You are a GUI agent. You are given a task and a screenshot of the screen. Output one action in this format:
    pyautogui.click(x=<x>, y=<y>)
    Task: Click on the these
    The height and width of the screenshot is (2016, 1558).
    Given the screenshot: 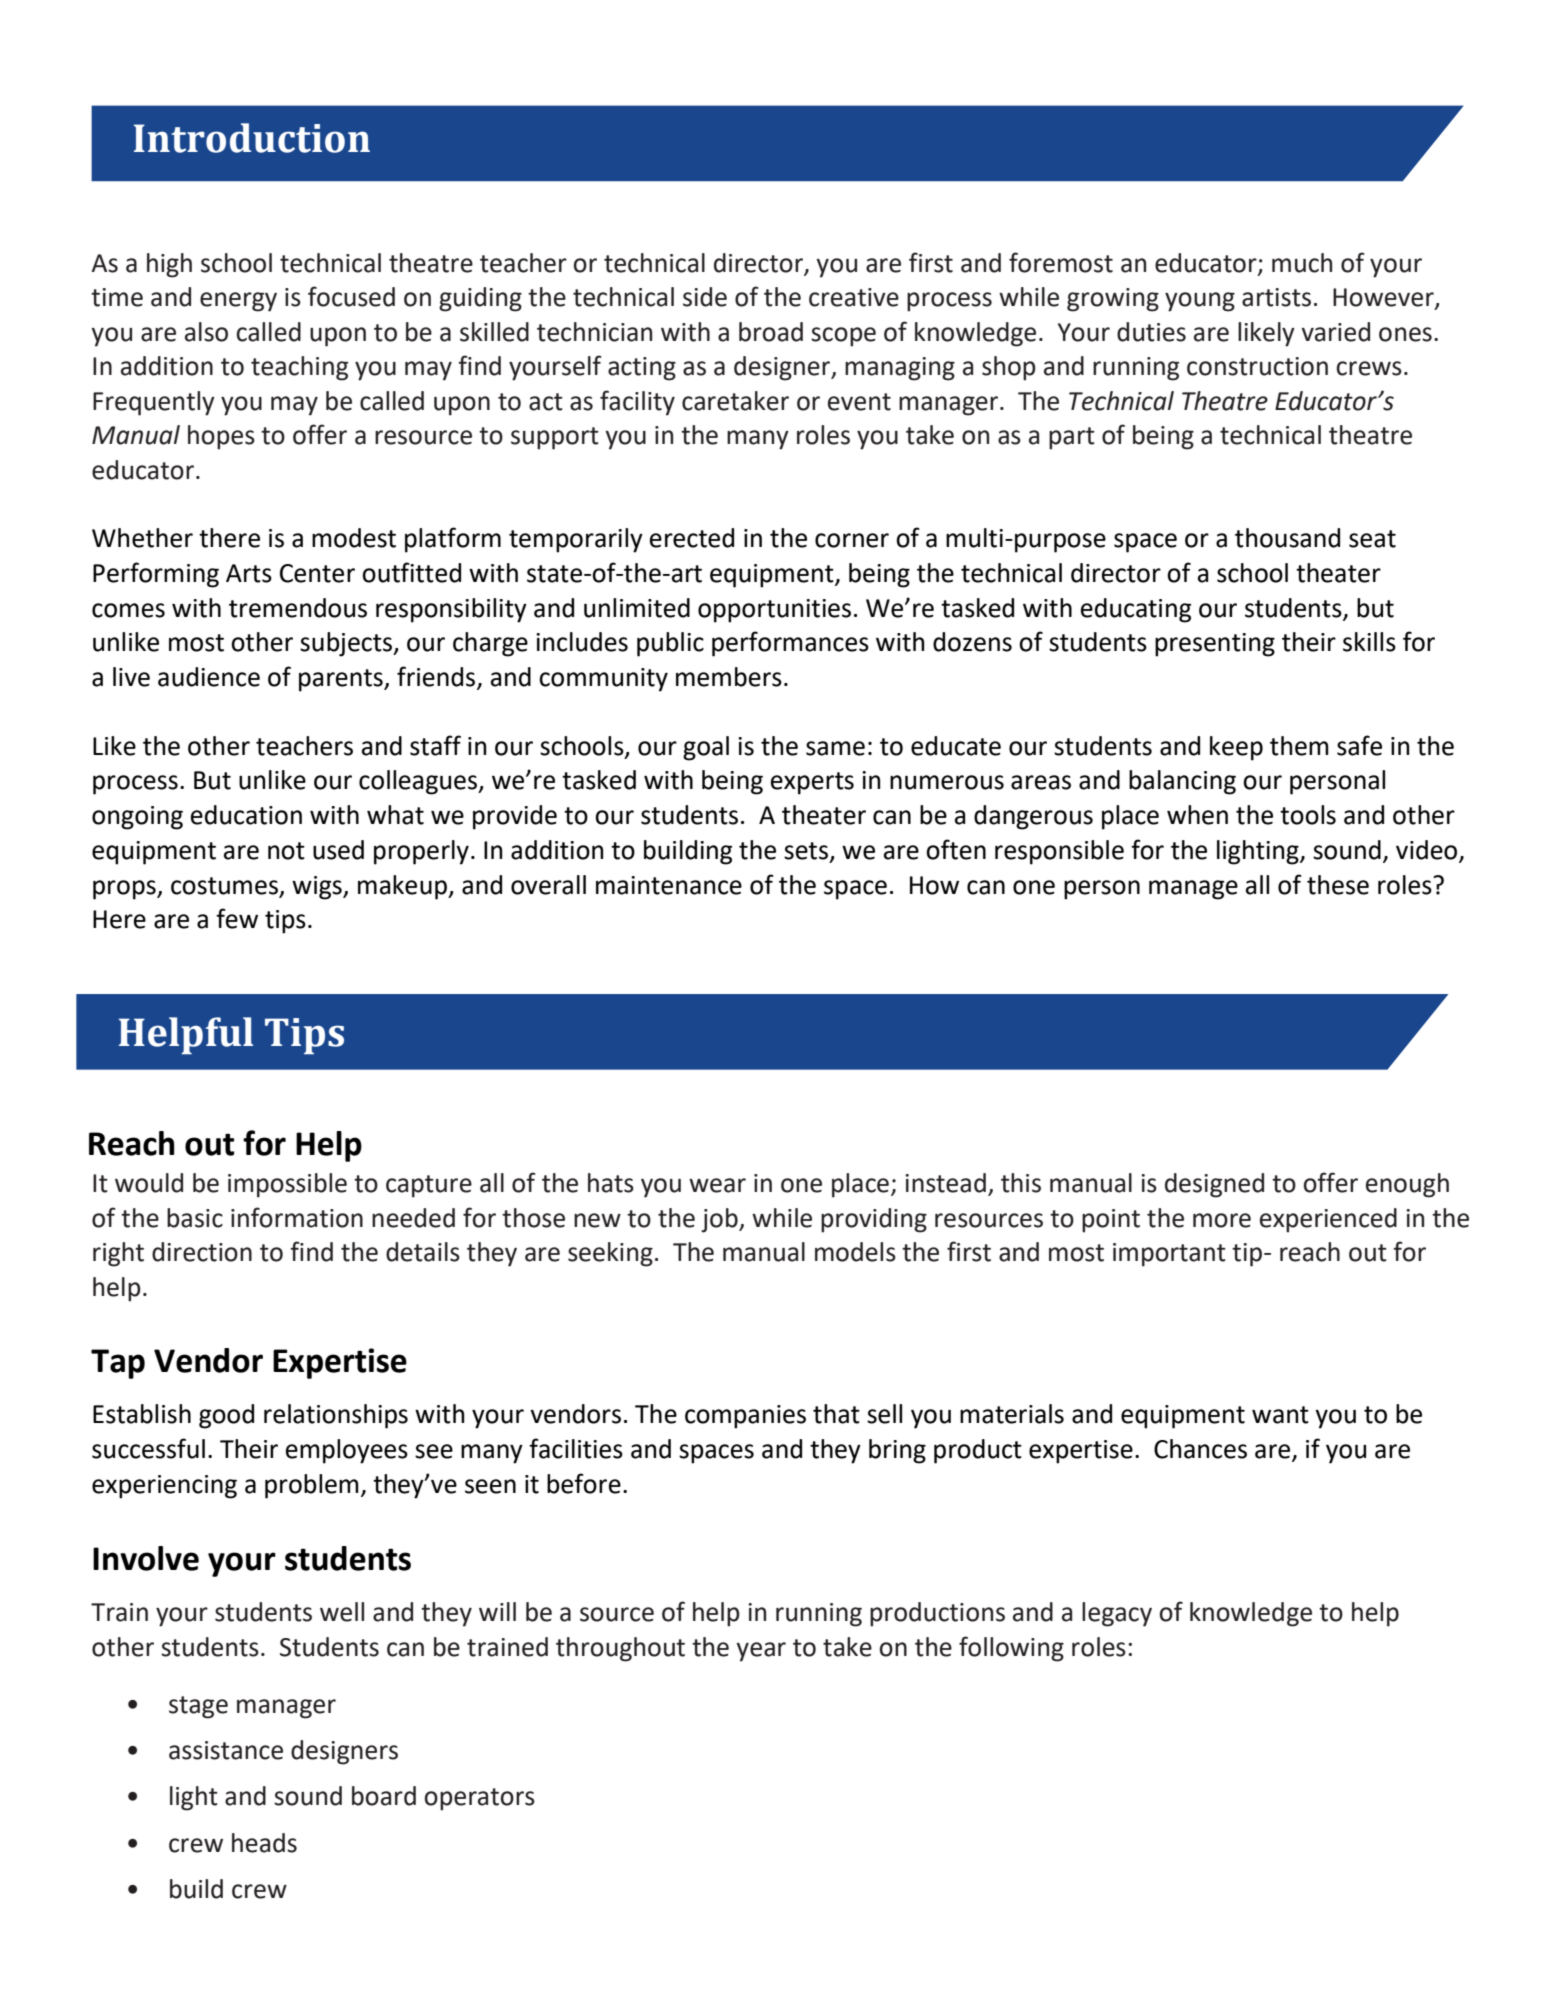 What is the action you would take?
    pyautogui.click(x=1338, y=885)
